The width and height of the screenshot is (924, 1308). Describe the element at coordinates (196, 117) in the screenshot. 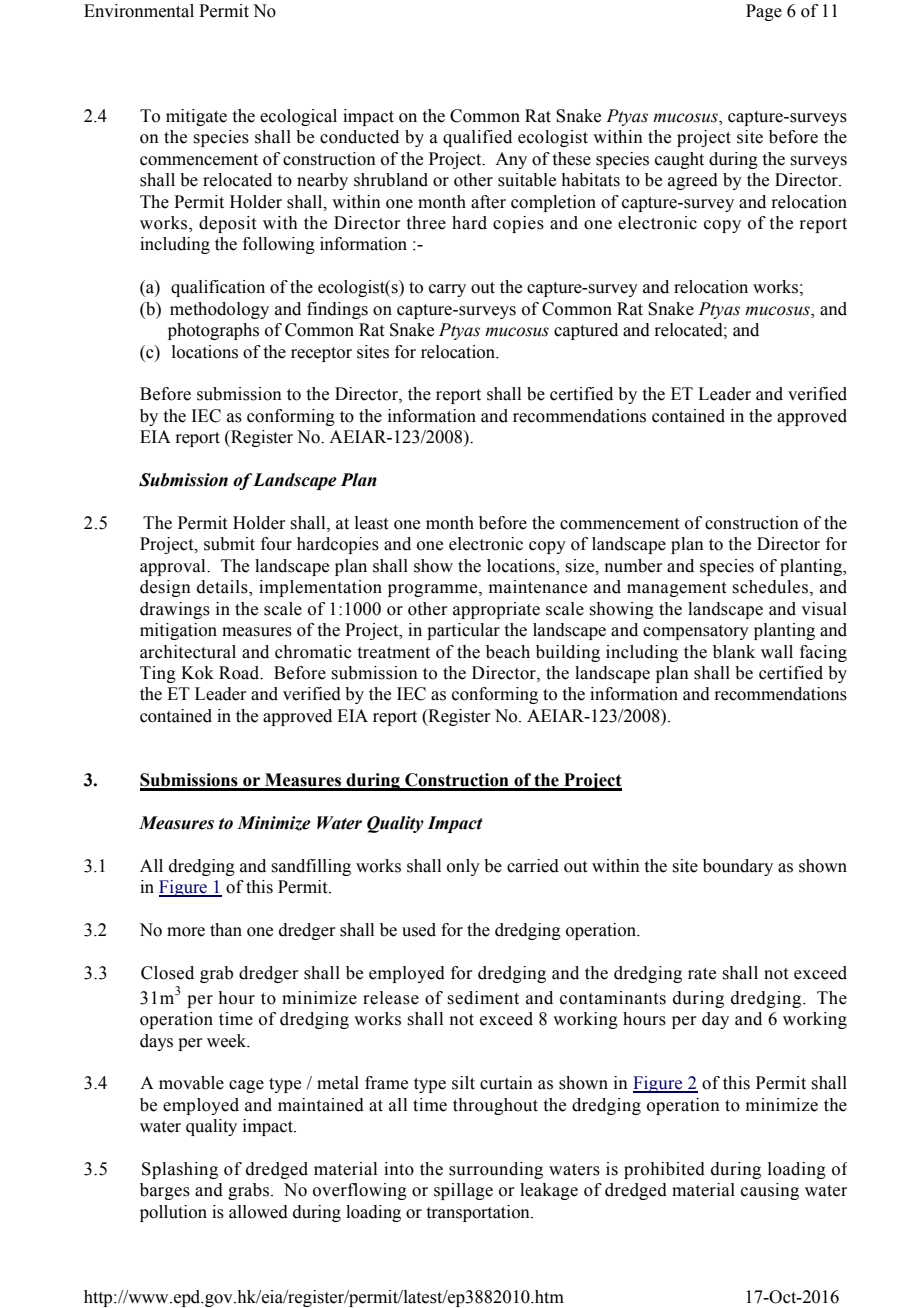

I see `mitigate` at that location.
